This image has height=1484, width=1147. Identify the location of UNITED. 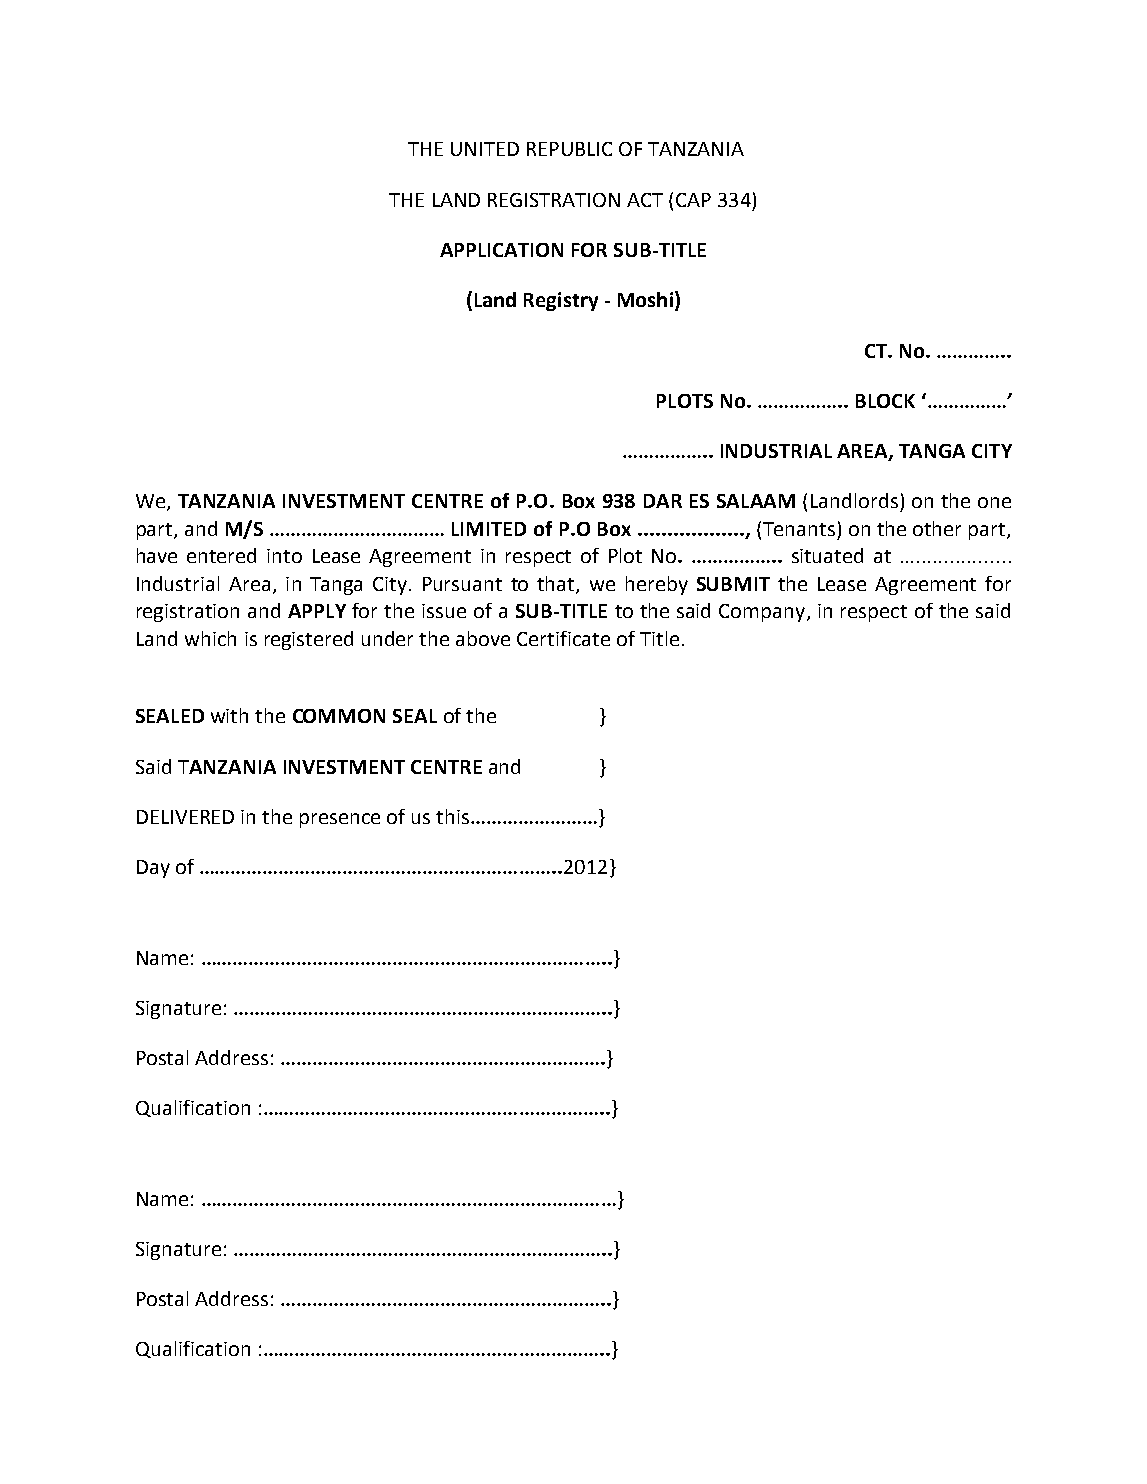
(485, 149).
